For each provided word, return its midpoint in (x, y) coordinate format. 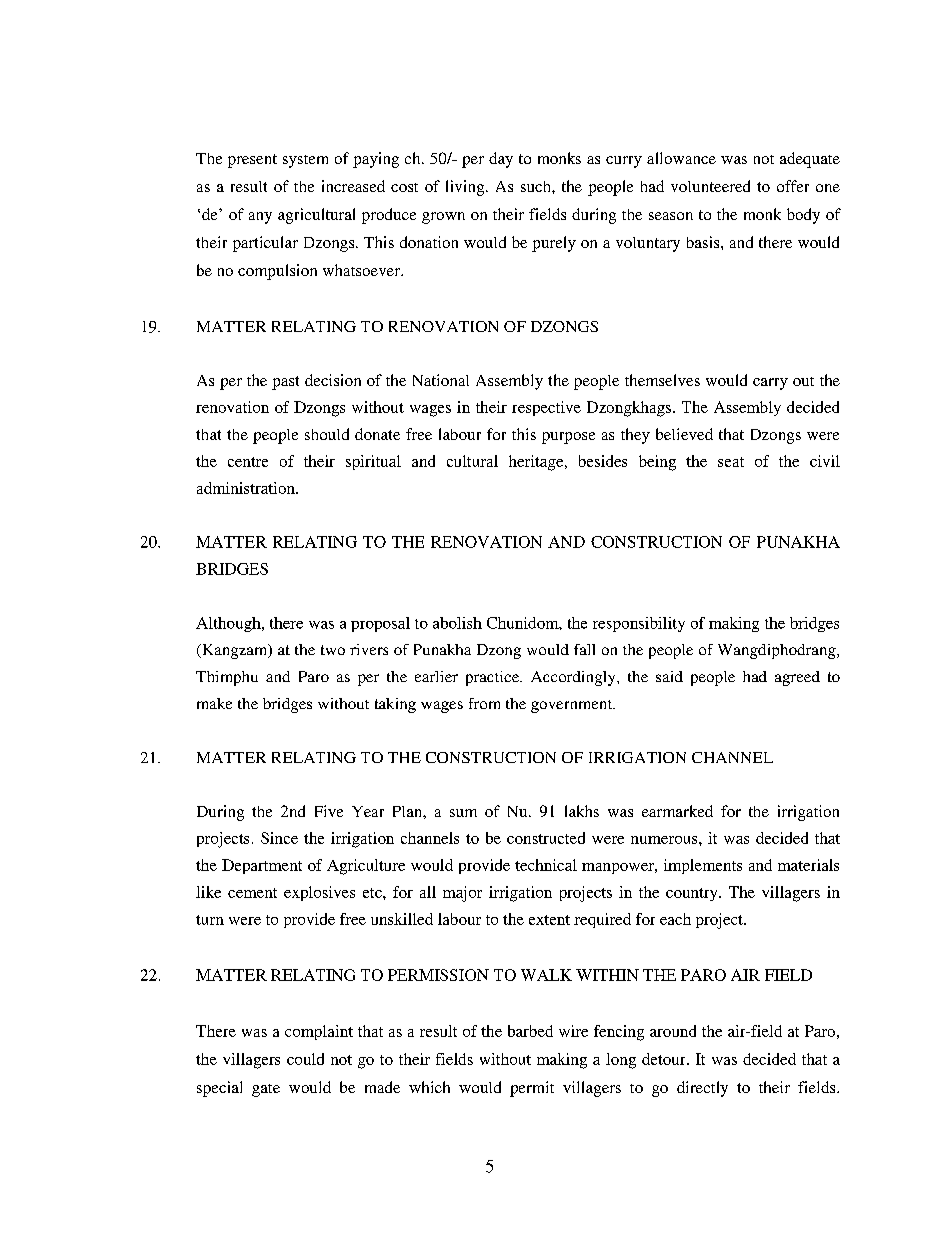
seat (731, 462)
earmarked (677, 811)
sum (463, 813)
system (305, 161)
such (537, 186)
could (305, 1059)
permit (532, 1089)
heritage (537, 463)
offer (793, 186)
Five (329, 811)
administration (247, 488)
